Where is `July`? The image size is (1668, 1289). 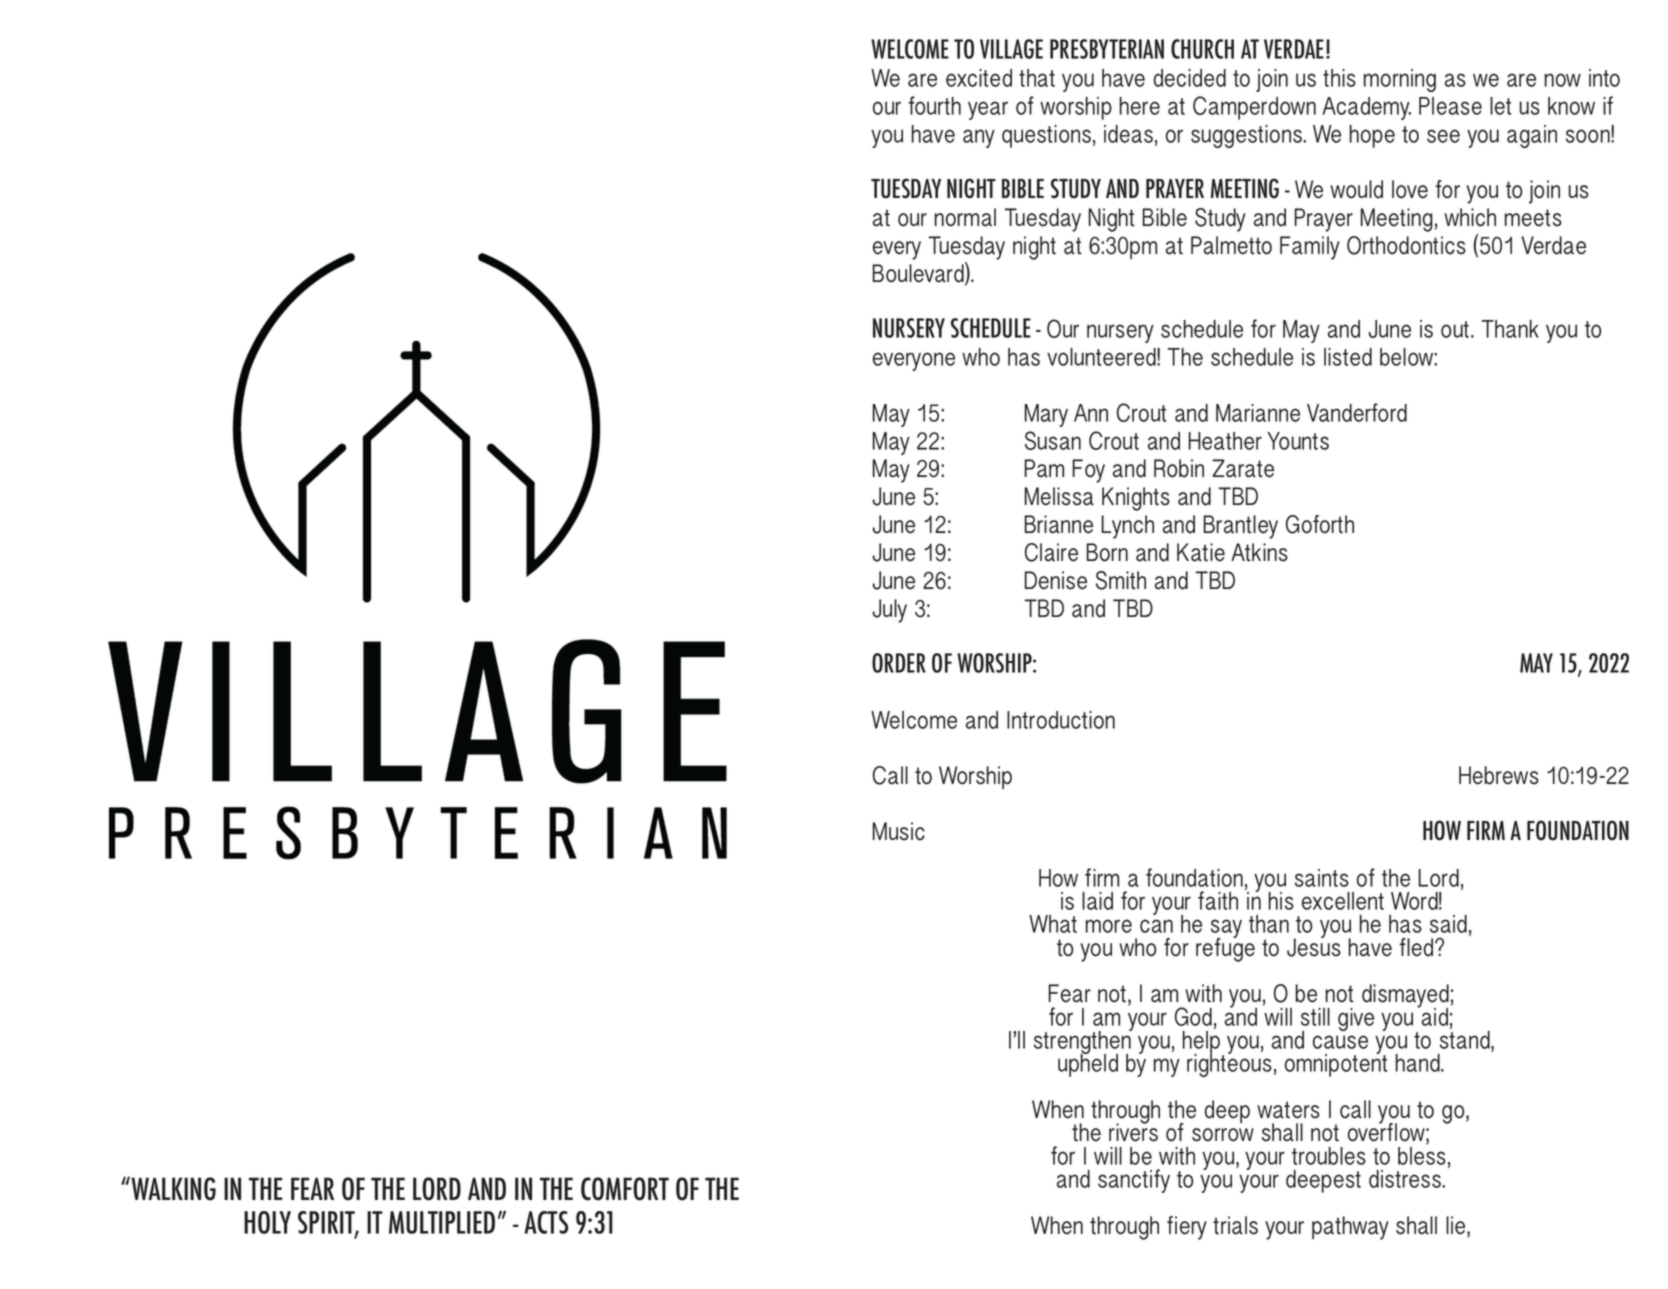
July is located at coordinates (890, 611).
